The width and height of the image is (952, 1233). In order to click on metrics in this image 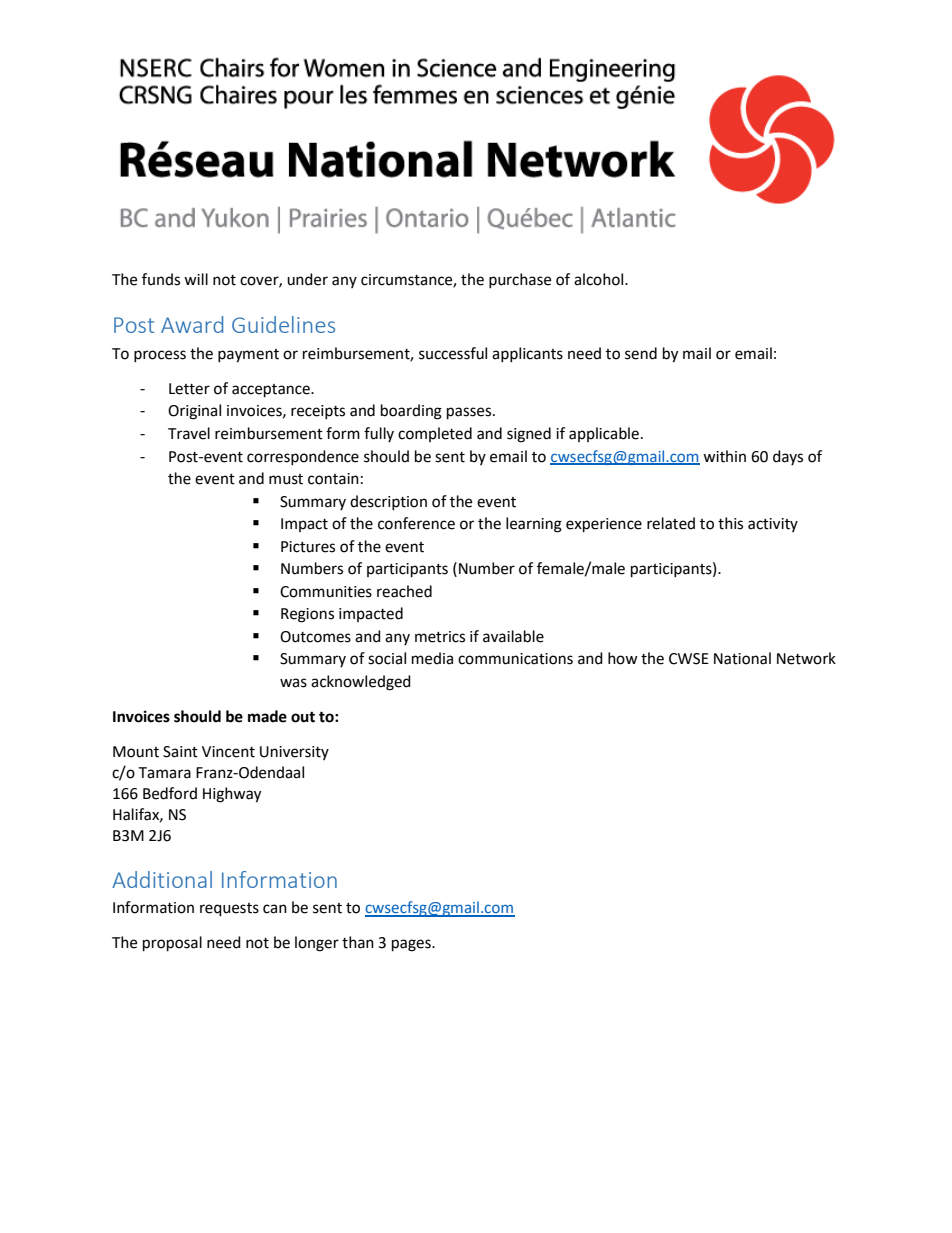, I will do `click(440, 637)`.
